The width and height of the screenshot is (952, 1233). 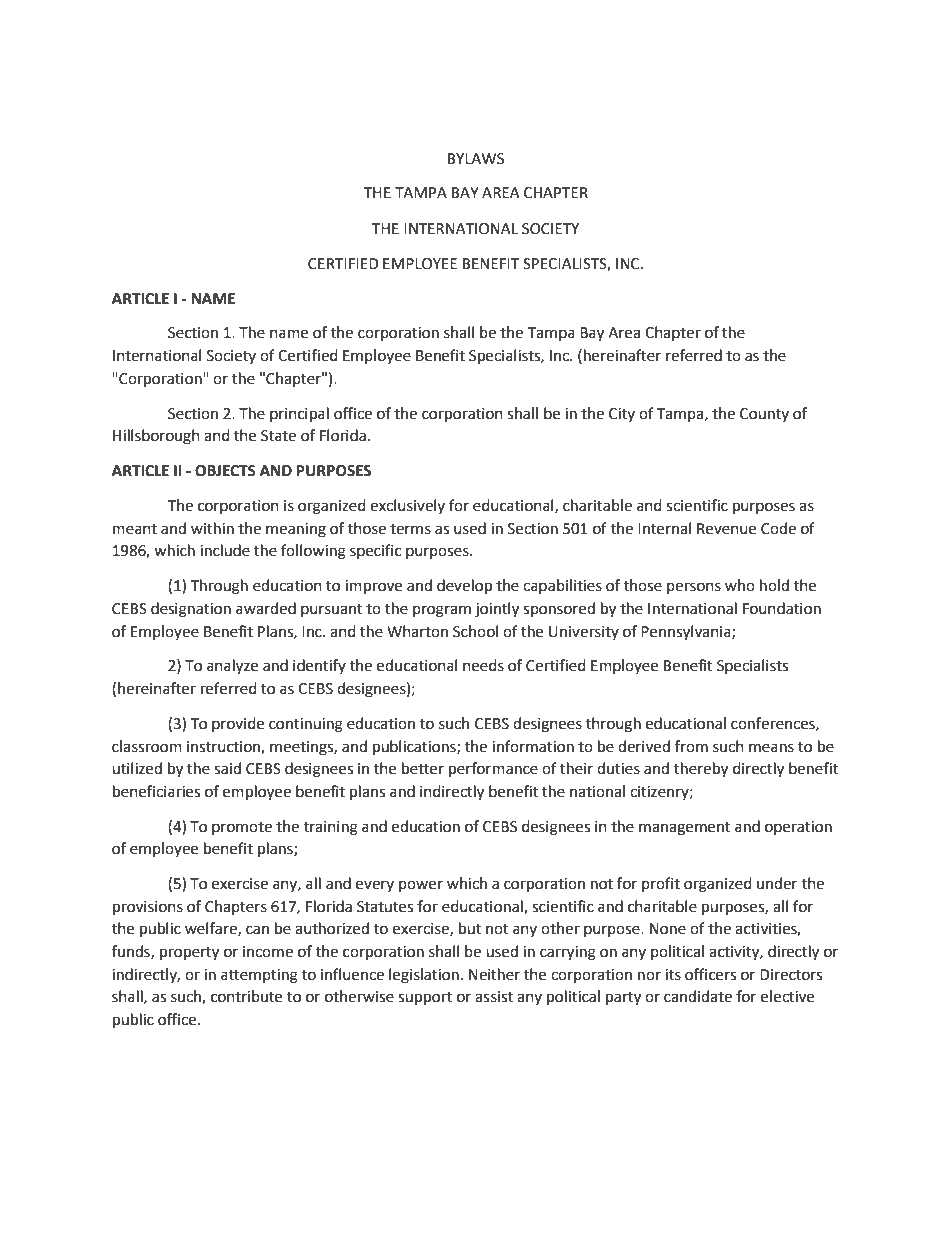 I want to click on performance, so click(x=493, y=770).
